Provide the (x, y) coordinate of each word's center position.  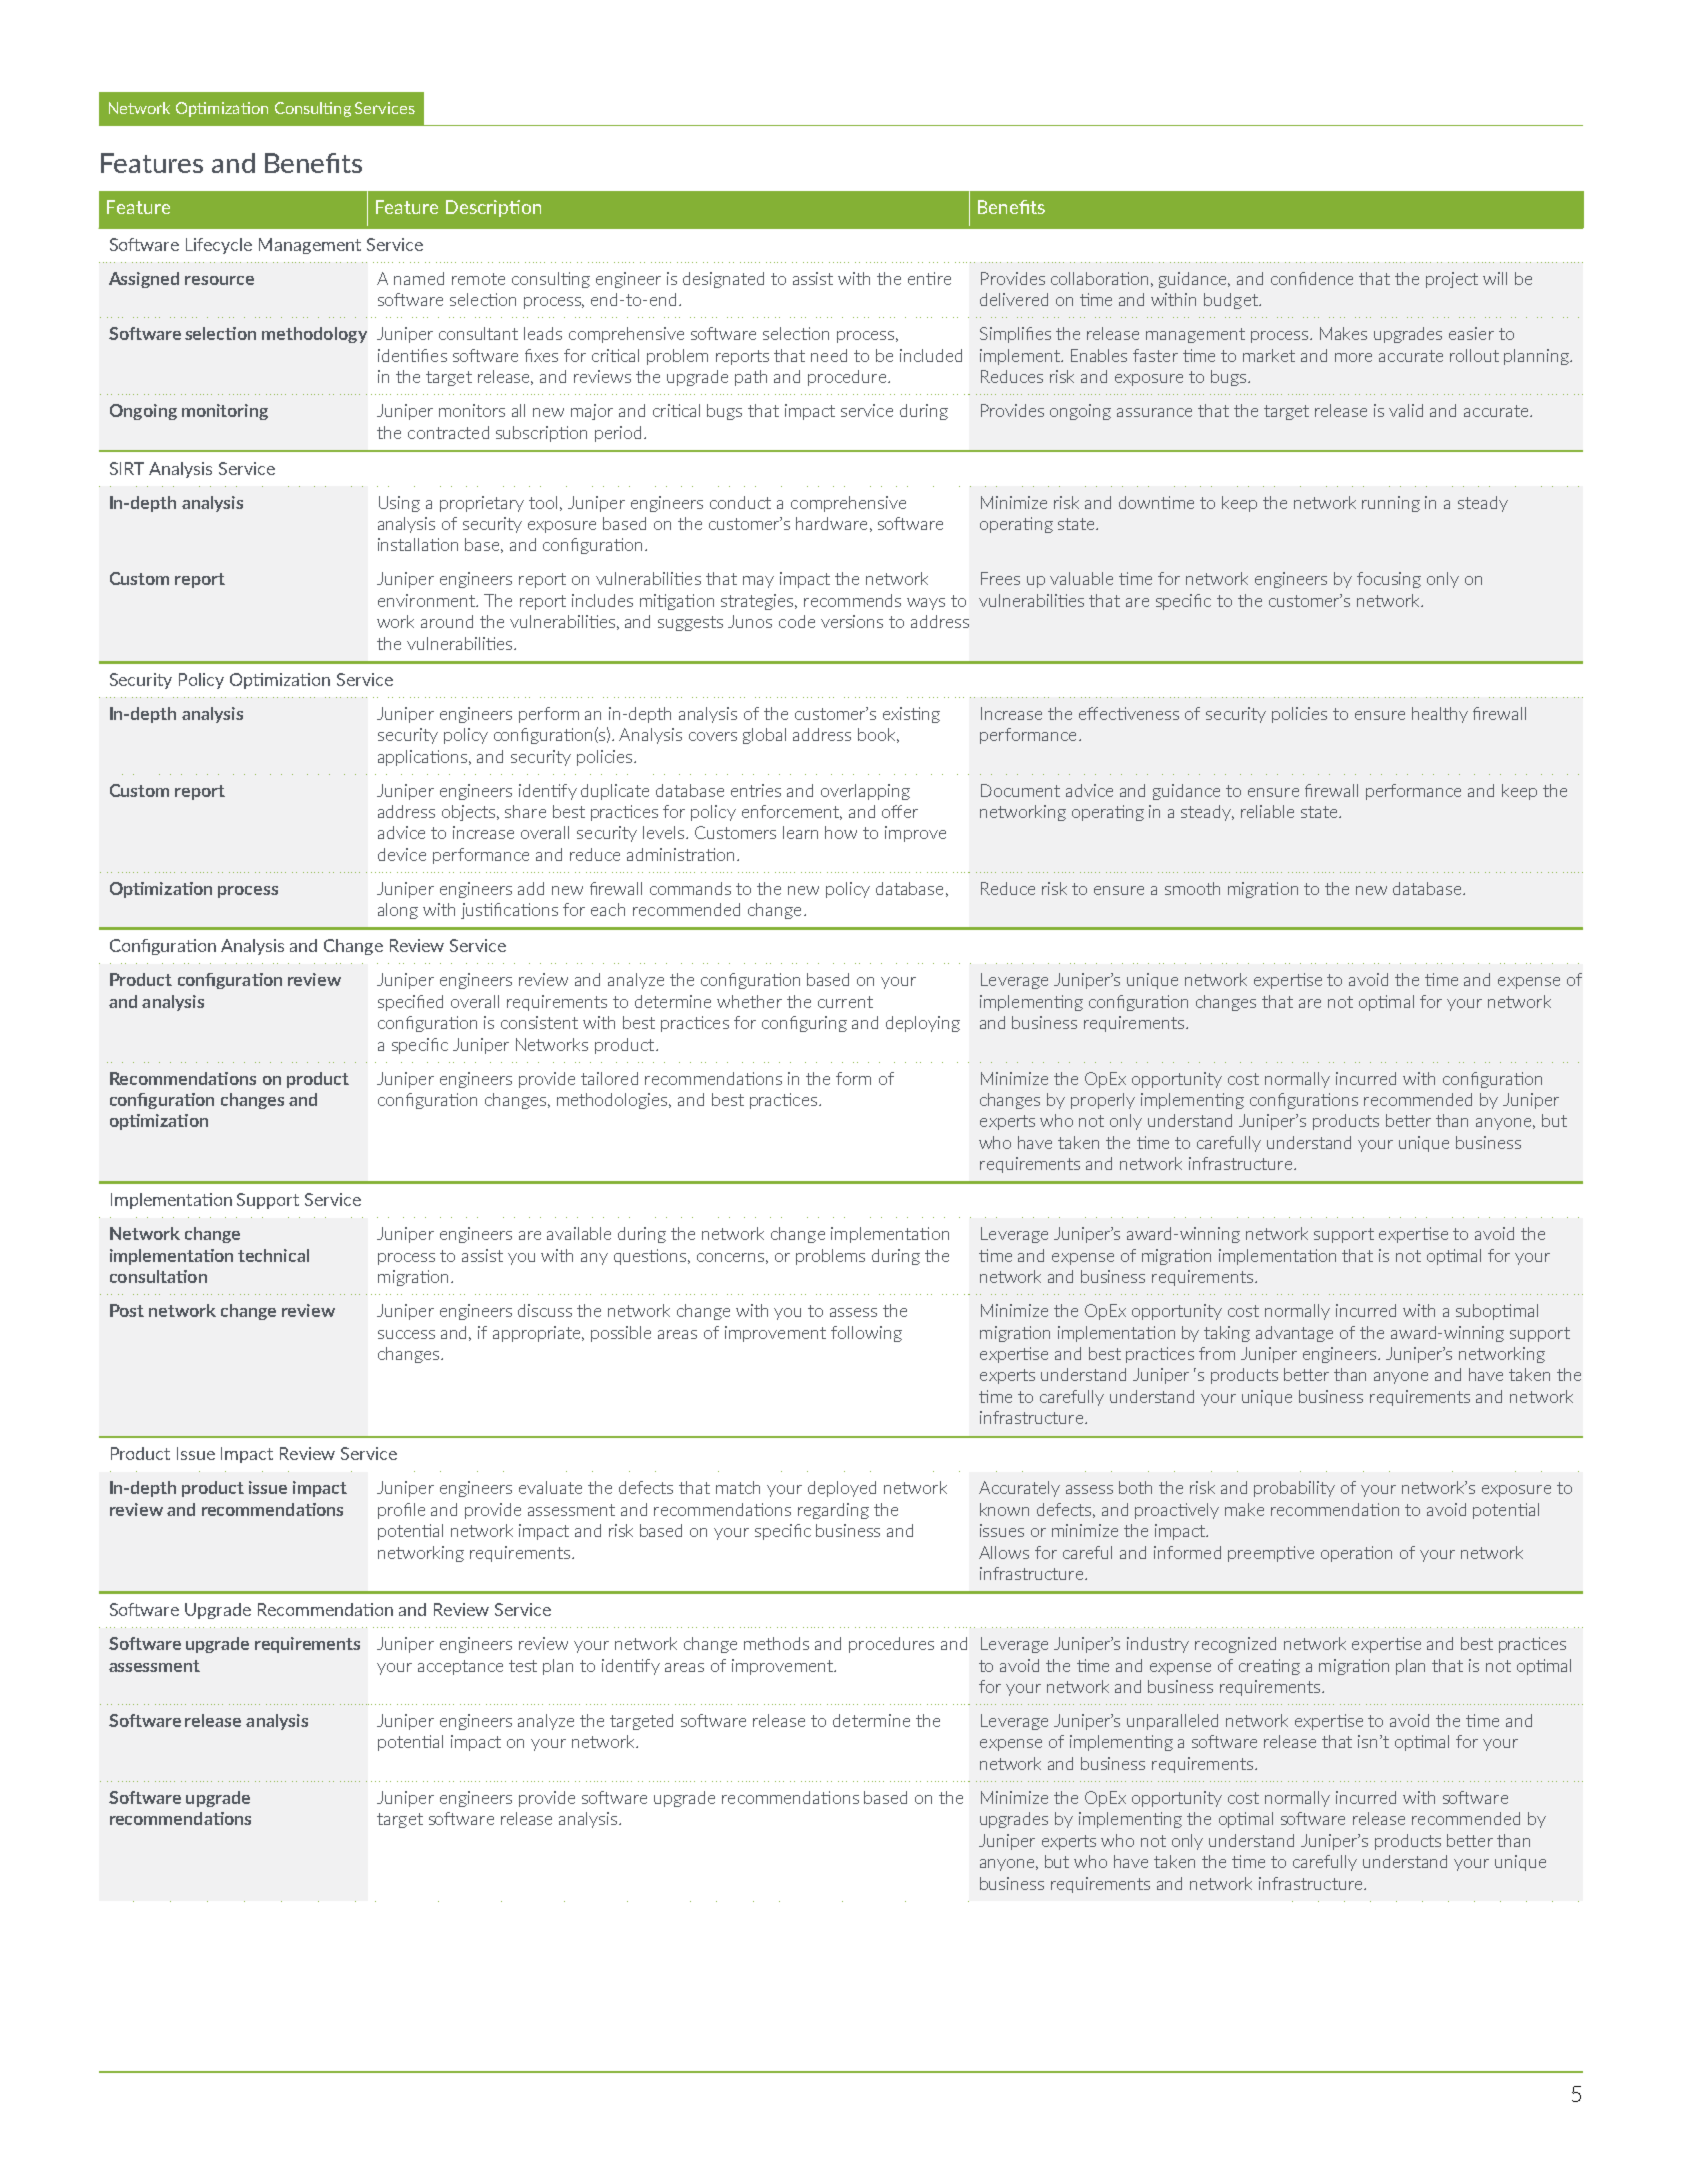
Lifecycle (219, 246)
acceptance (460, 1667)
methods (776, 1643)
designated (723, 280)
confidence (1312, 278)
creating (1269, 1667)
